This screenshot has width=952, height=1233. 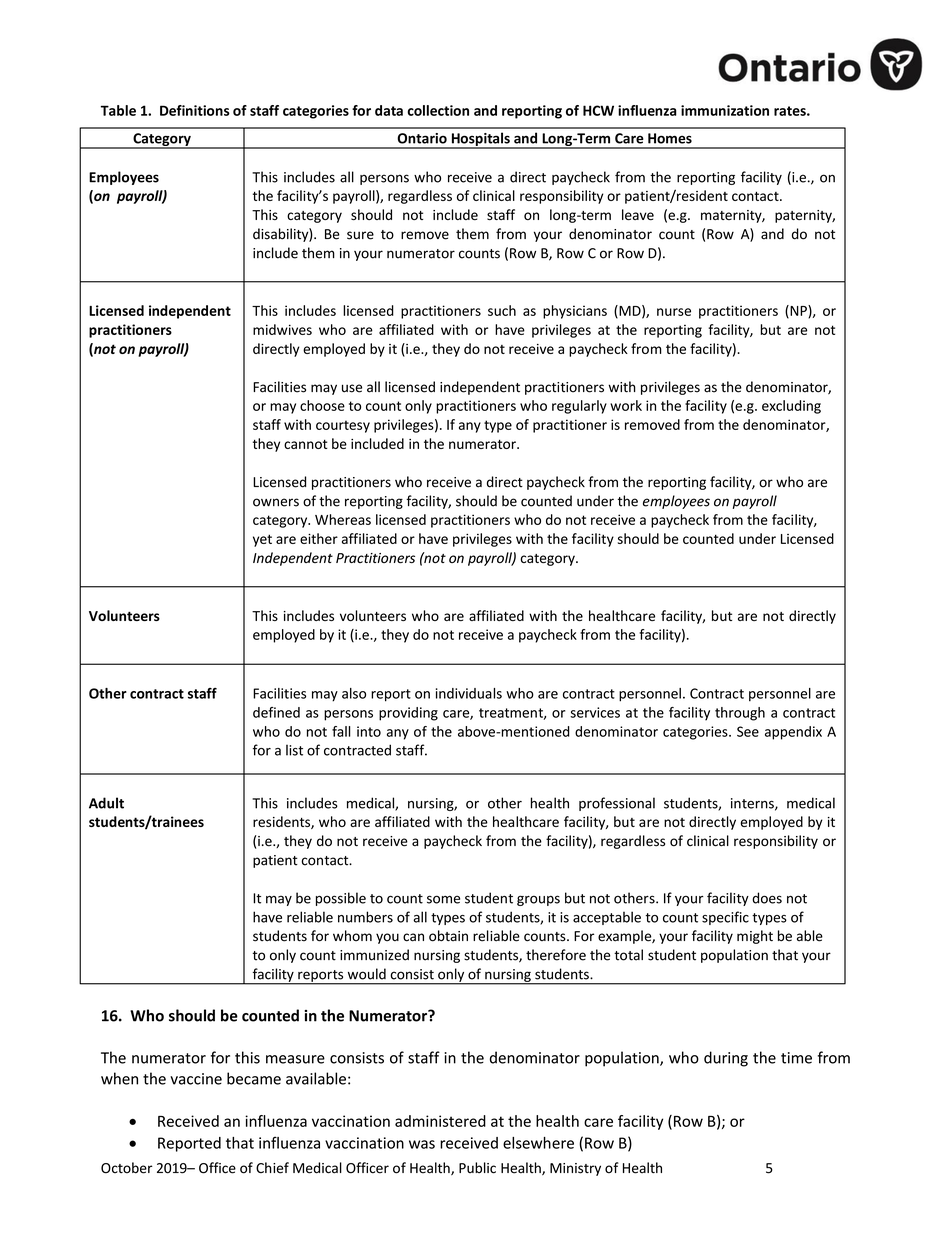 I want to click on owners, so click(x=276, y=502).
